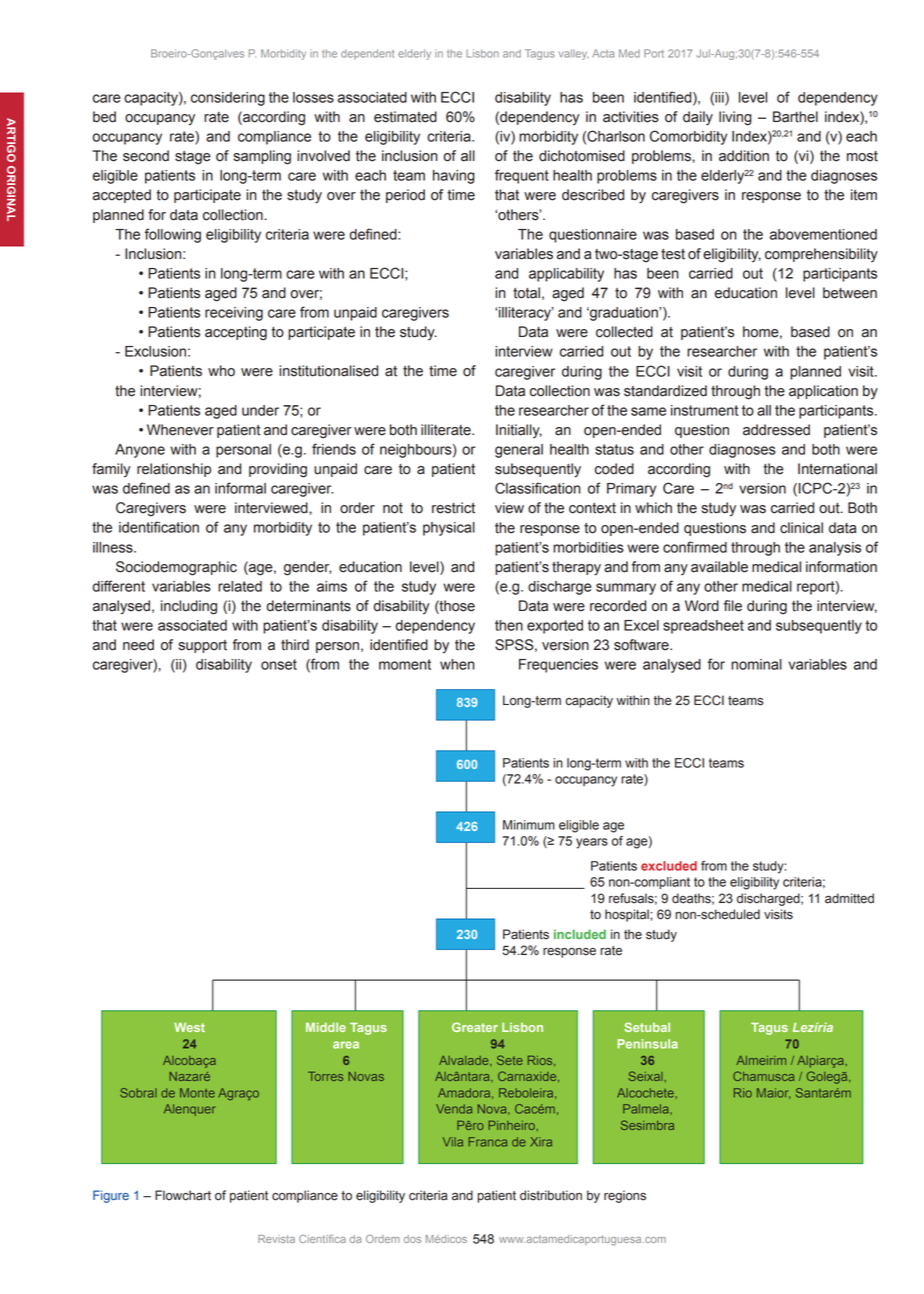 The width and height of the page is (924, 1294). I want to click on relationship, so click(174, 470).
